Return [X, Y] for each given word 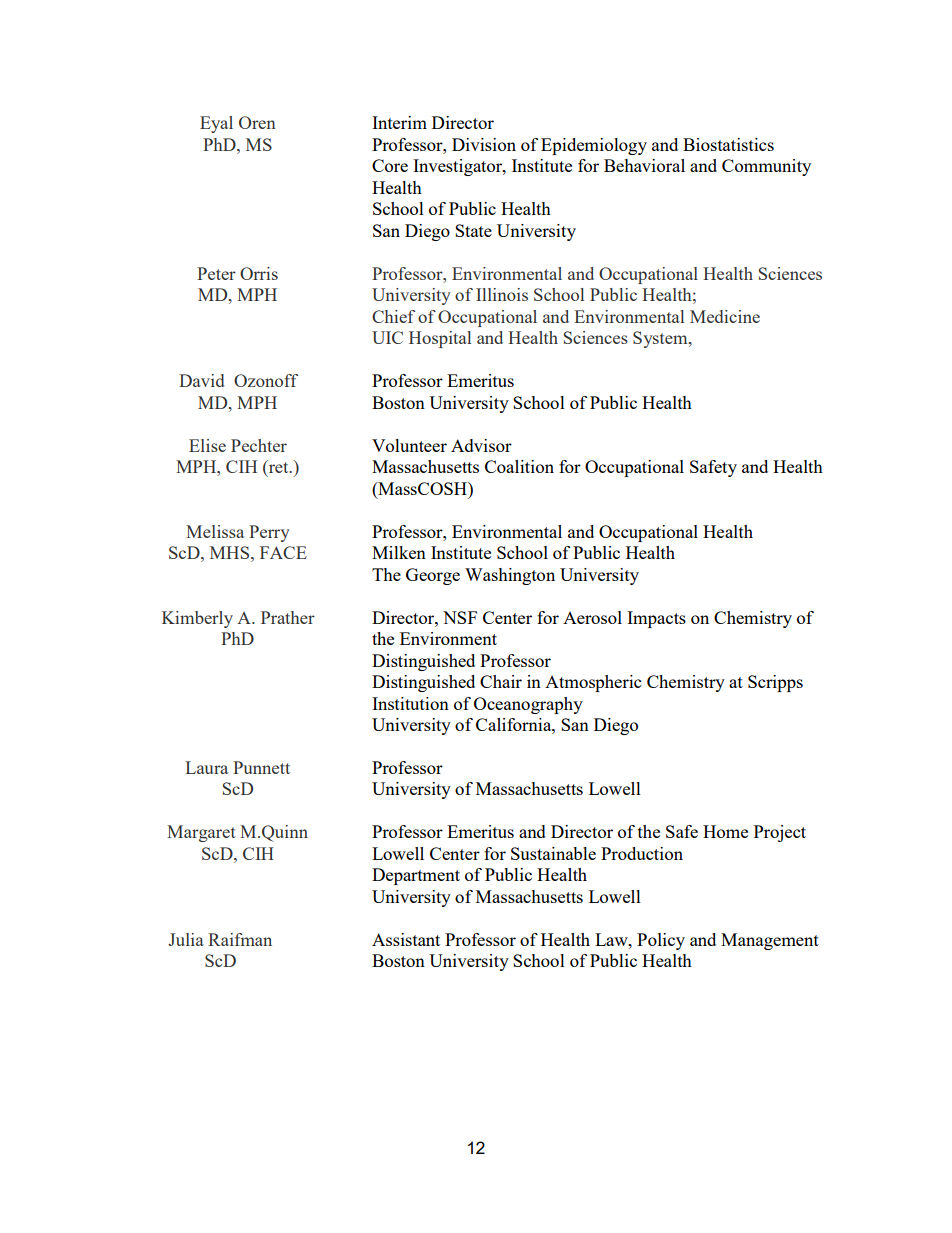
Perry [269, 533]
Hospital [440, 339]
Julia [186, 939]
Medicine [725, 316]
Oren [257, 122]
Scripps [775, 683]
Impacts [656, 619]
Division [484, 144]
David [201, 380]
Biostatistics [728, 144]
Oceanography [528, 705]
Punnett [261, 767]
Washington [510, 576]
